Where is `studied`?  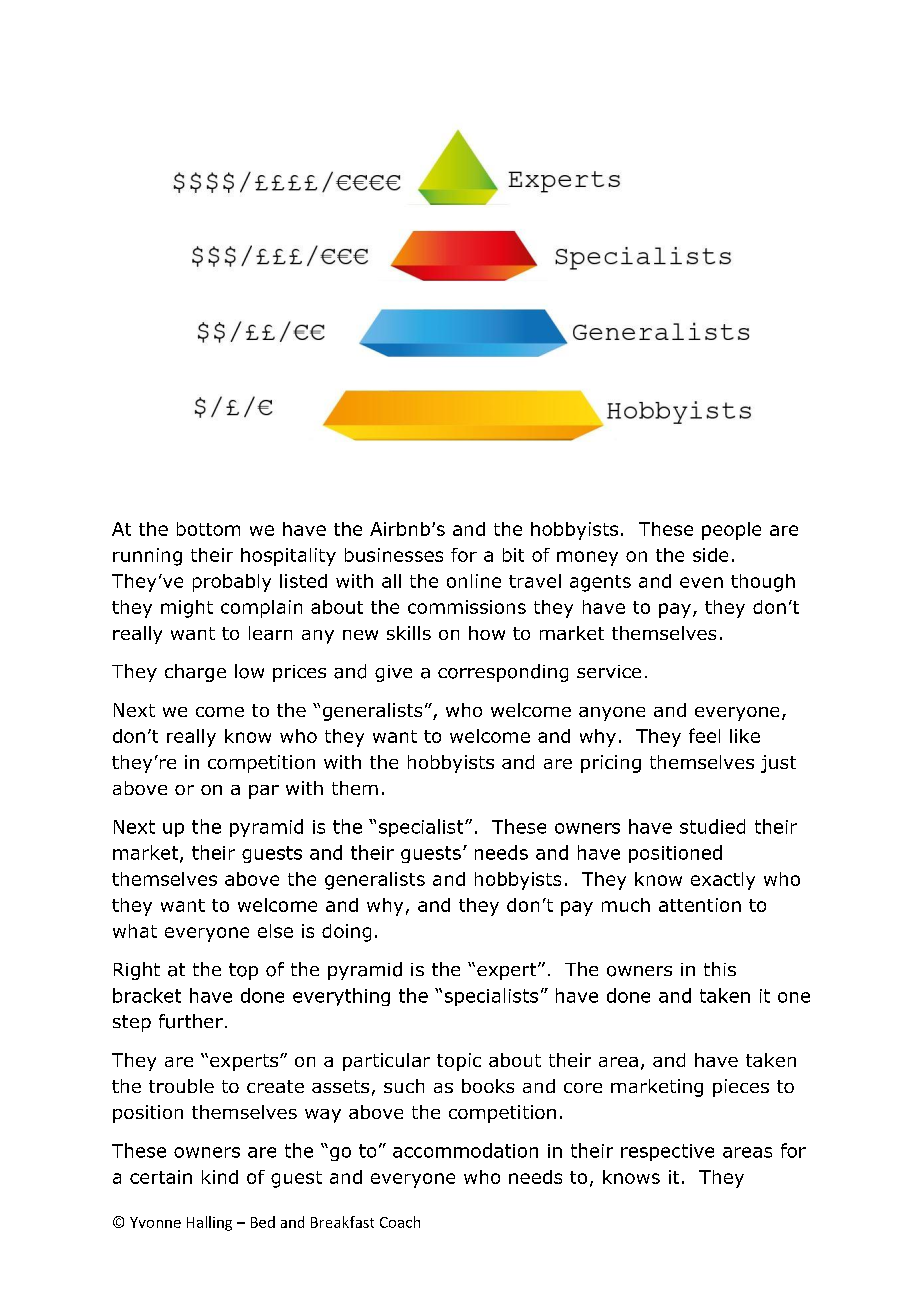 studied is located at coordinates (712, 826).
